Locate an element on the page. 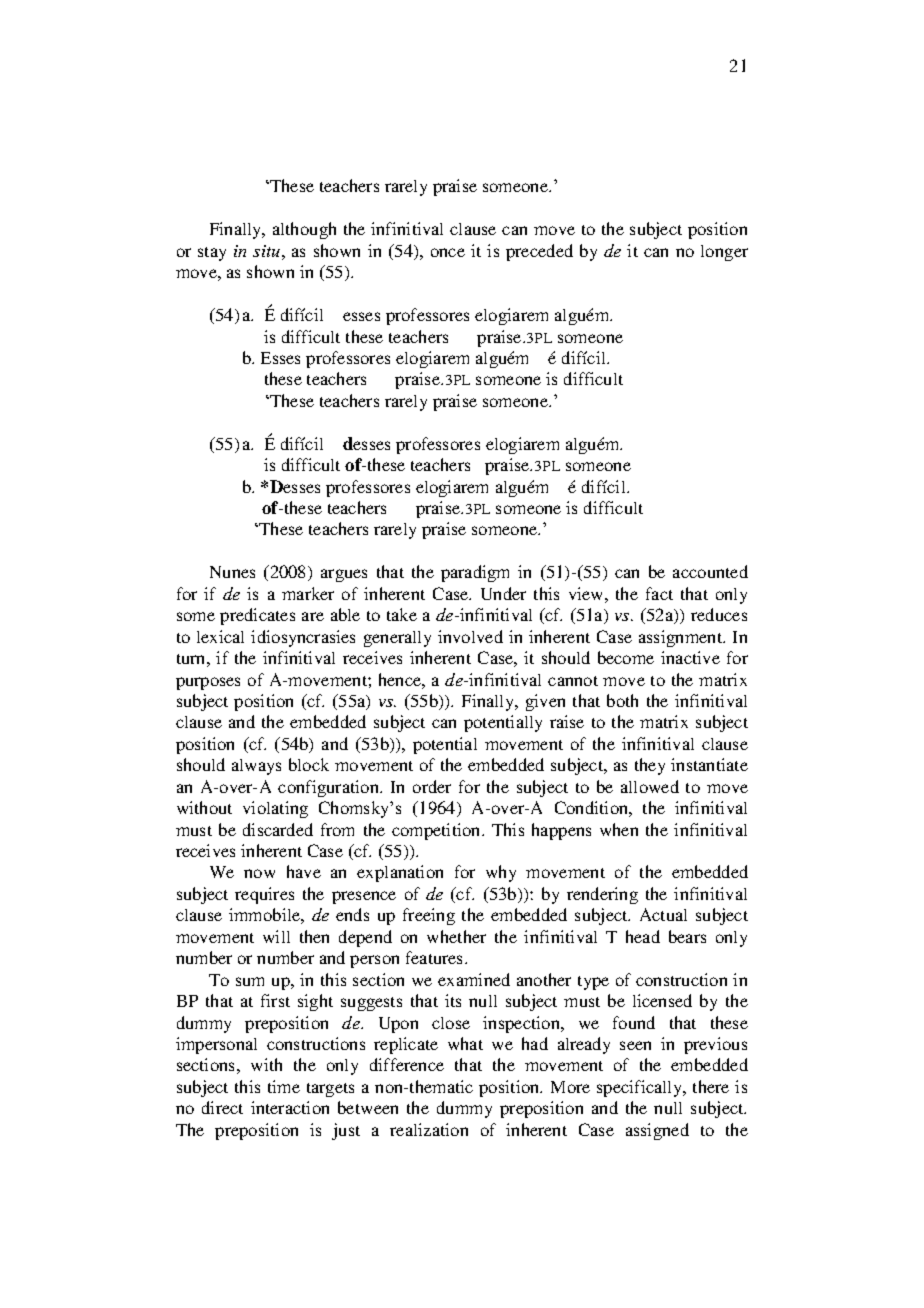 The image size is (924, 1308). interaction is located at coordinates (290, 1107).
